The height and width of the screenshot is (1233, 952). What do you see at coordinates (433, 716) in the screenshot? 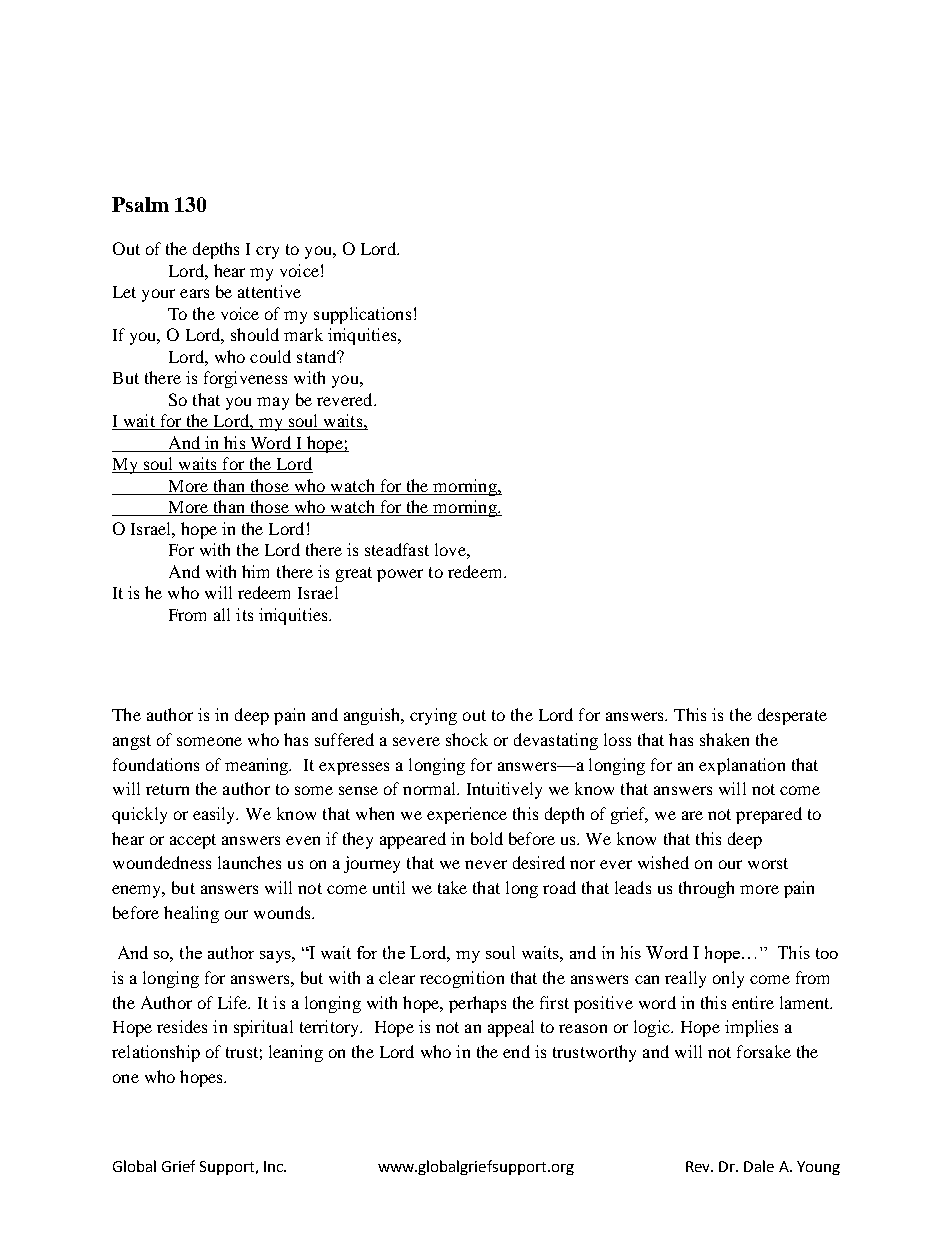
I see `crying` at bounding box center [433, 716].
